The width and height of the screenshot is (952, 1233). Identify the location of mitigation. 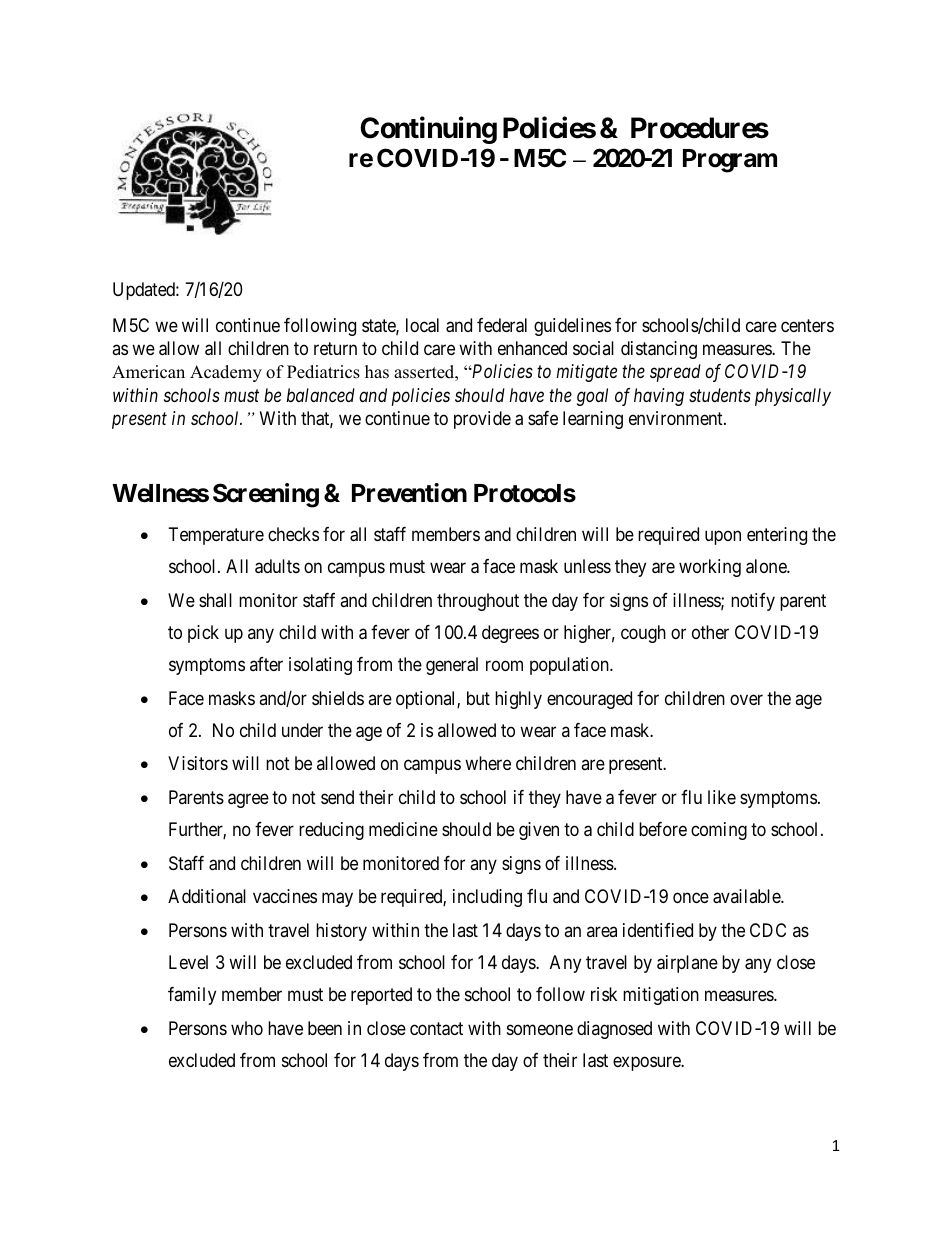
(661, 996).
